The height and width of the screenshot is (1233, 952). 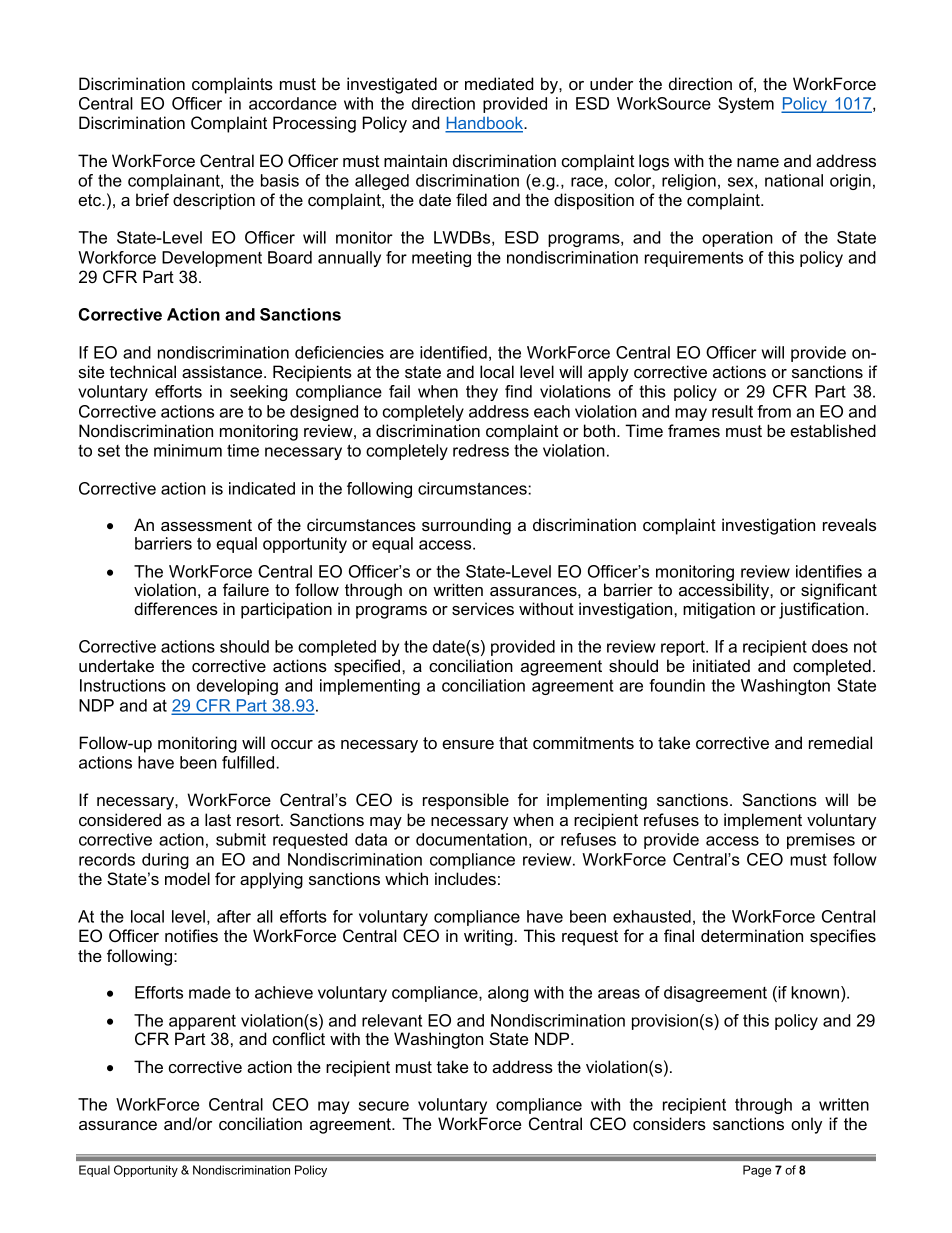 I want to click on apparent, so click(x=202, y=1023).
